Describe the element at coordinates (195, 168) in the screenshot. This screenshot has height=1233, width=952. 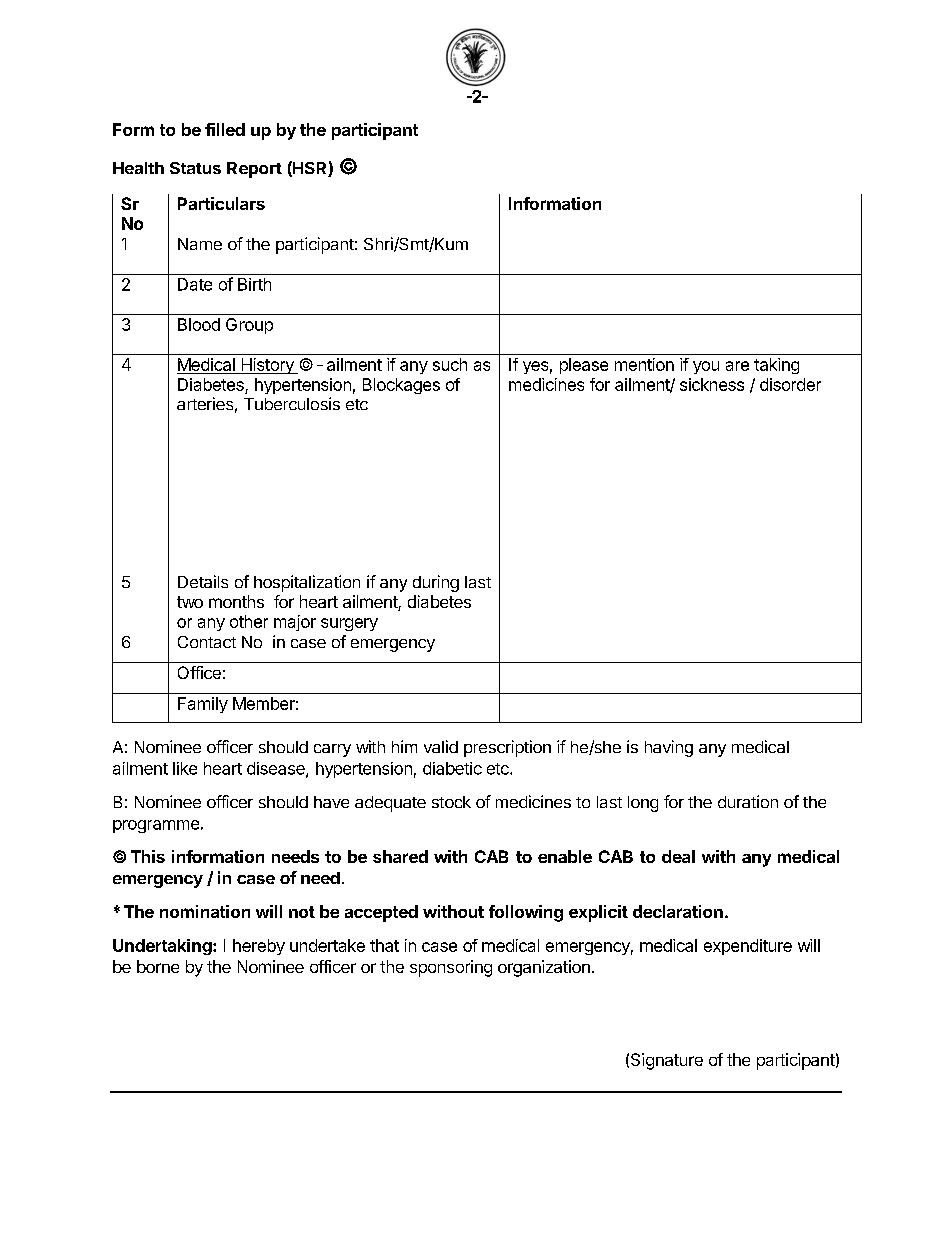
I see `Status` at that location.
